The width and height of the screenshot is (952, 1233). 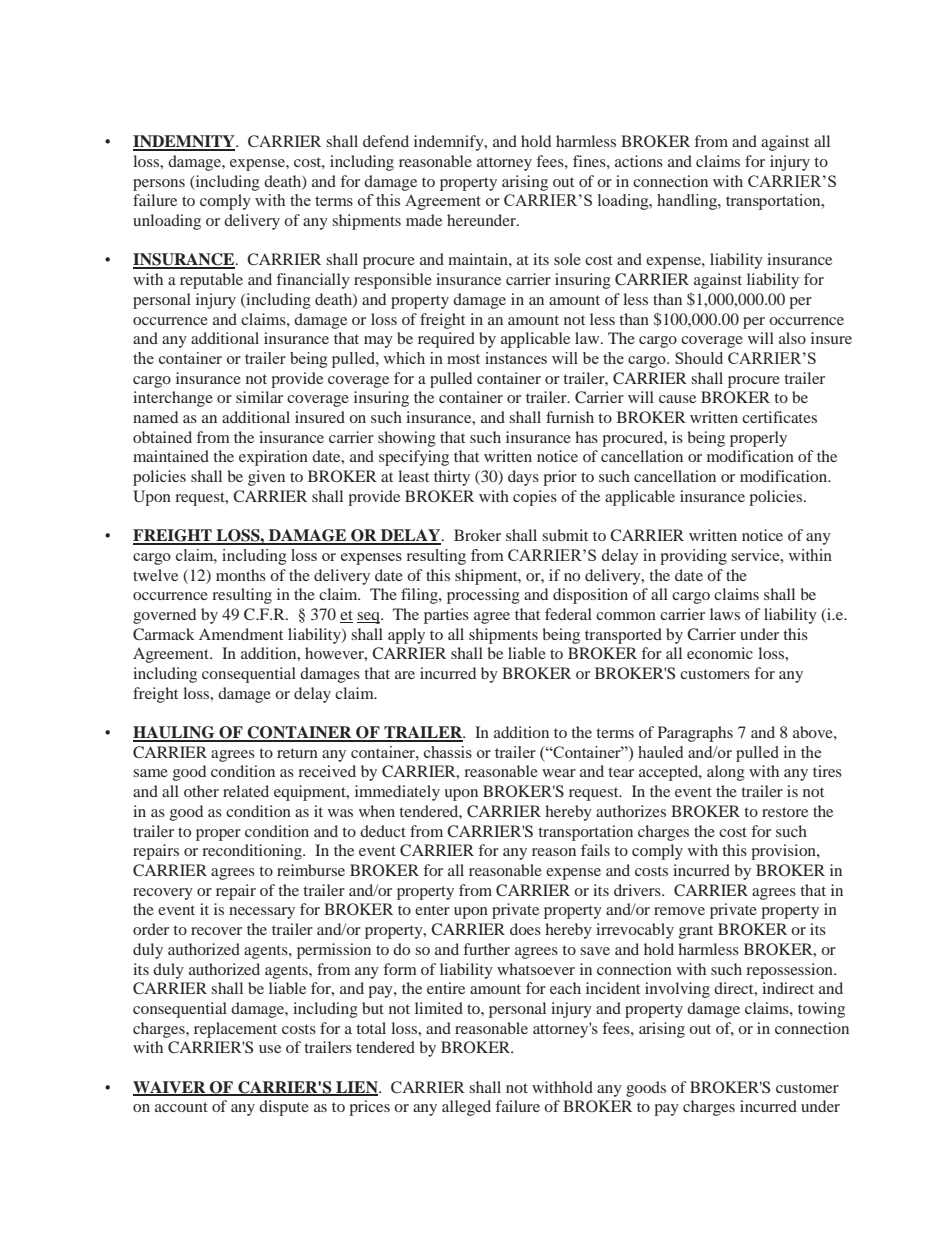 I want to click on indemnify, so click(x=450, y=143).
